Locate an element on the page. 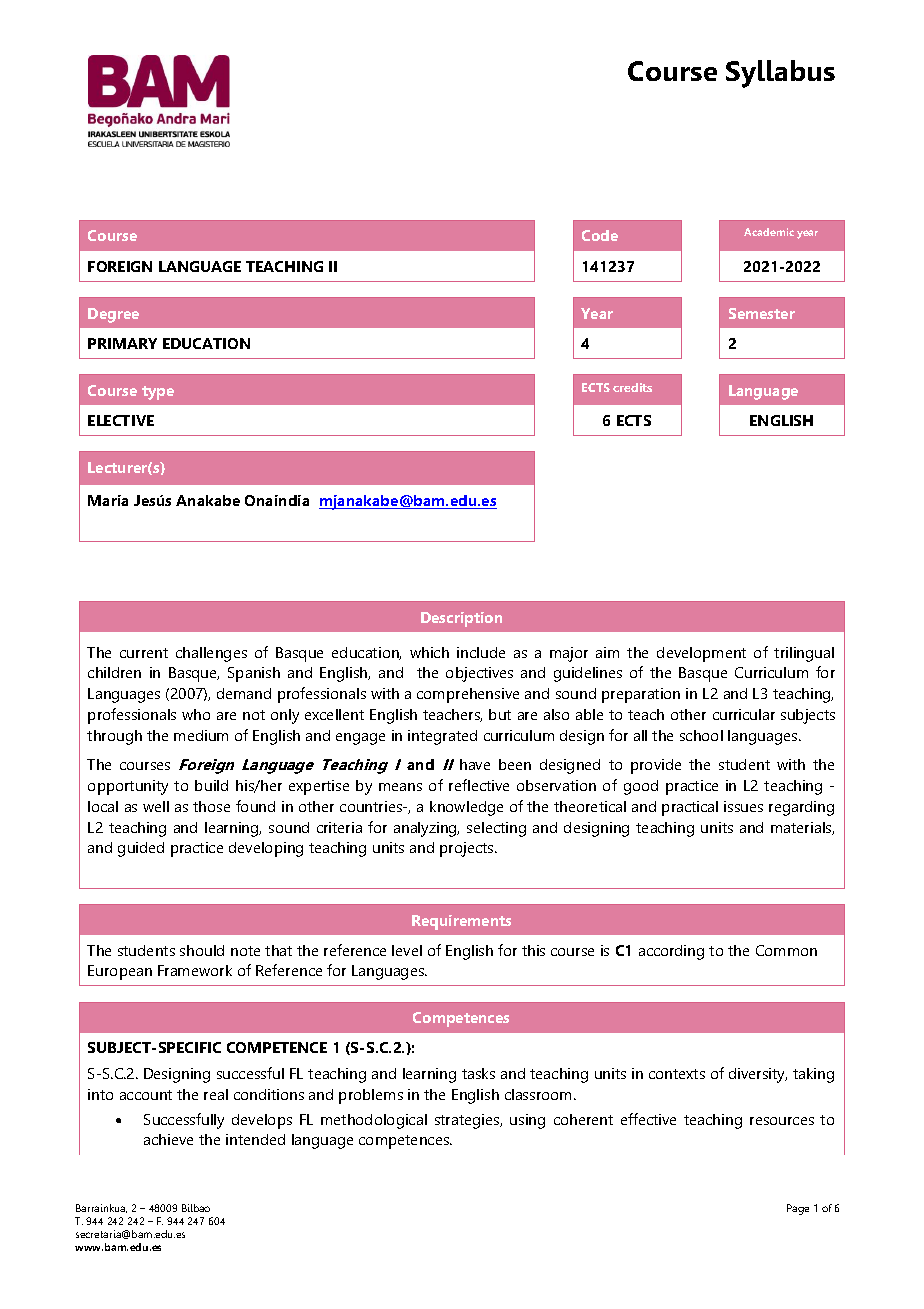 The image size is (924, 1309). credits is located at coordinates (632, 387).
